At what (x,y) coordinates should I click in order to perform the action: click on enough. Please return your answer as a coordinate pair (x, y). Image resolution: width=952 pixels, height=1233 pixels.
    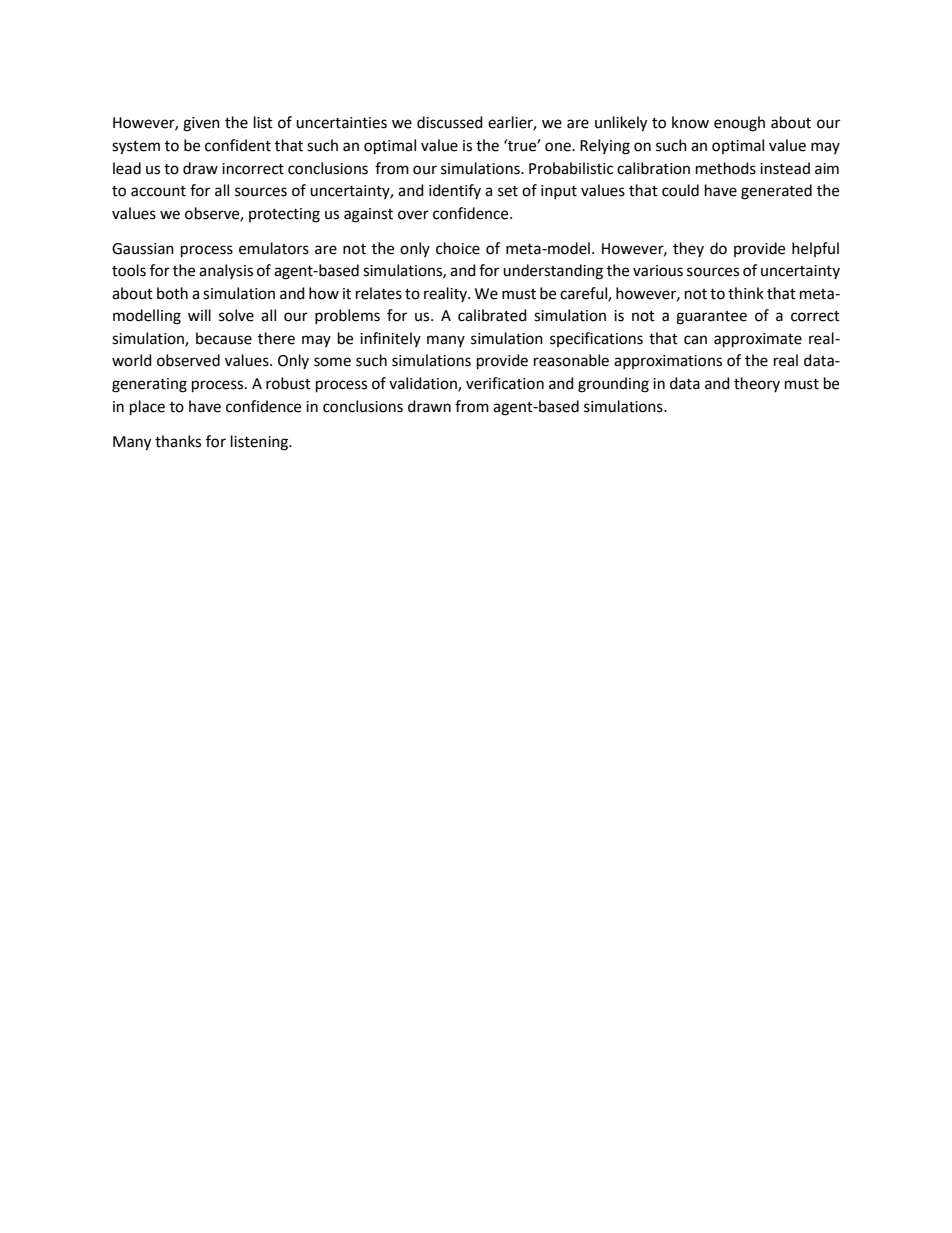
    Looking at the image, I should click on (739, 124).
